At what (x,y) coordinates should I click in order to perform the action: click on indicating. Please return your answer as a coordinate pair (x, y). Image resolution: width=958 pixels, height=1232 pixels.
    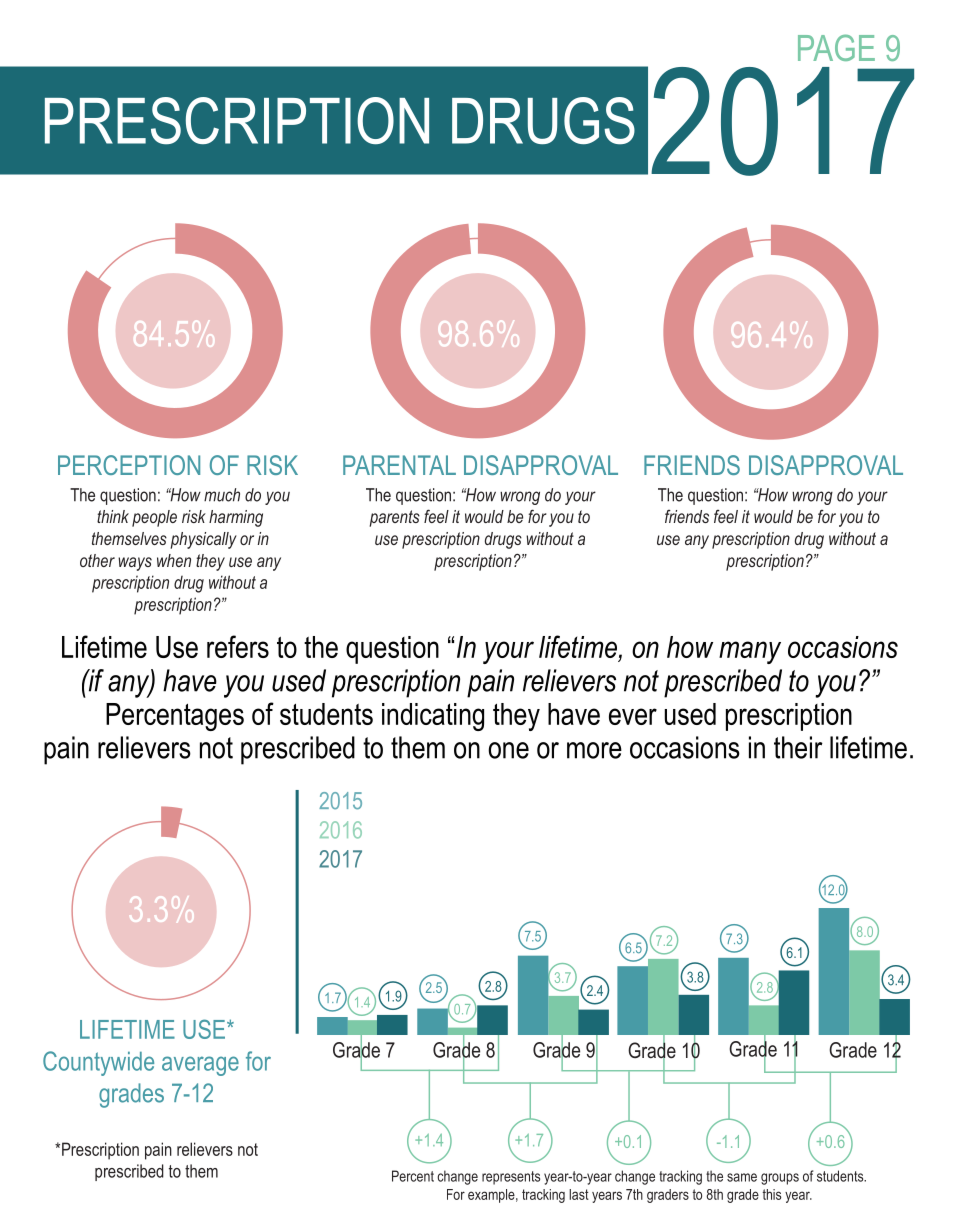
    Looking at the image, I should click on (433, 717).
